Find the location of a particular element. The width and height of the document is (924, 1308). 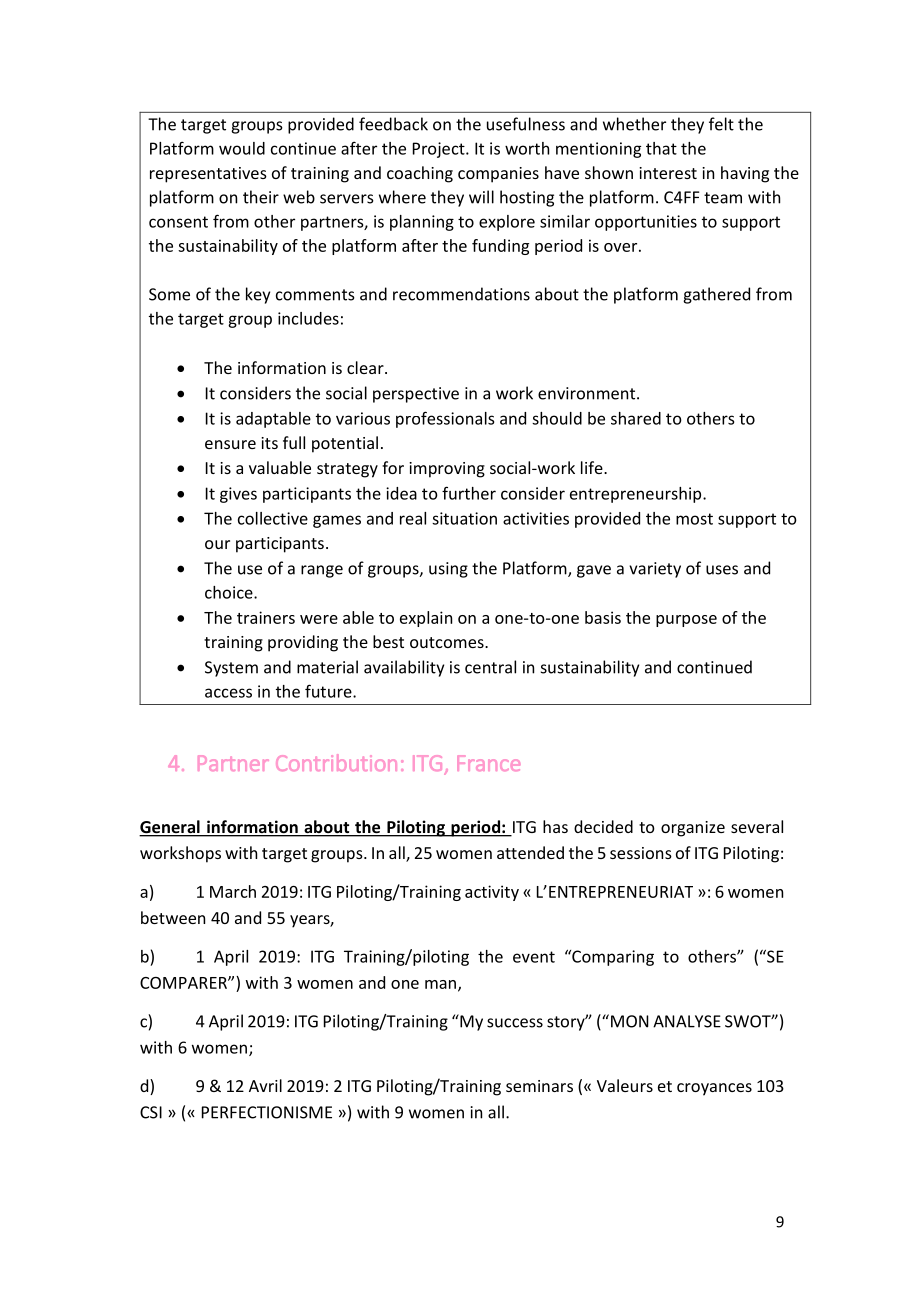

Avril is located at coordinates (265, 1085).
